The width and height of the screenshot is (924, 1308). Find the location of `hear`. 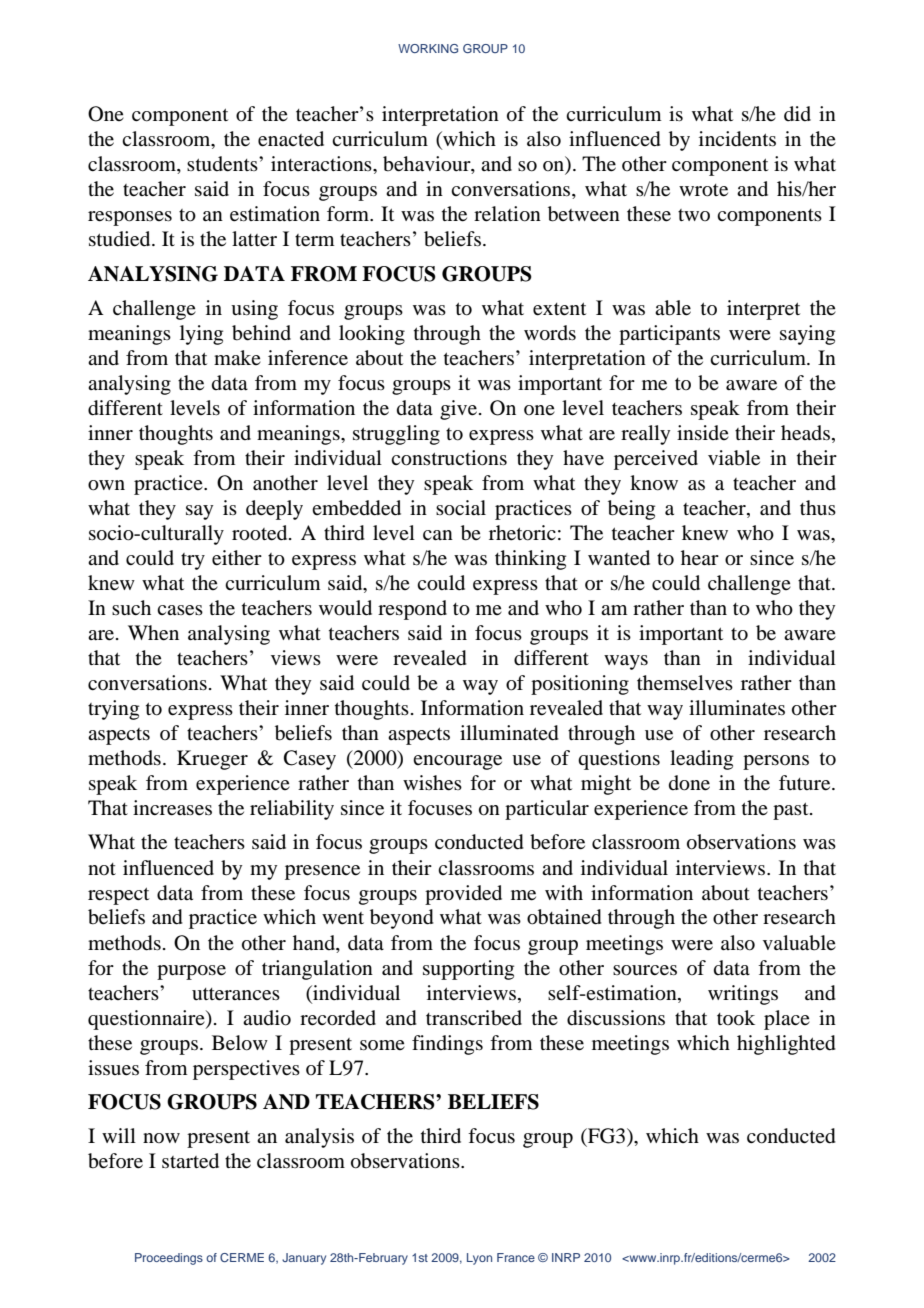

hear is located at coordinates (700, 558).
